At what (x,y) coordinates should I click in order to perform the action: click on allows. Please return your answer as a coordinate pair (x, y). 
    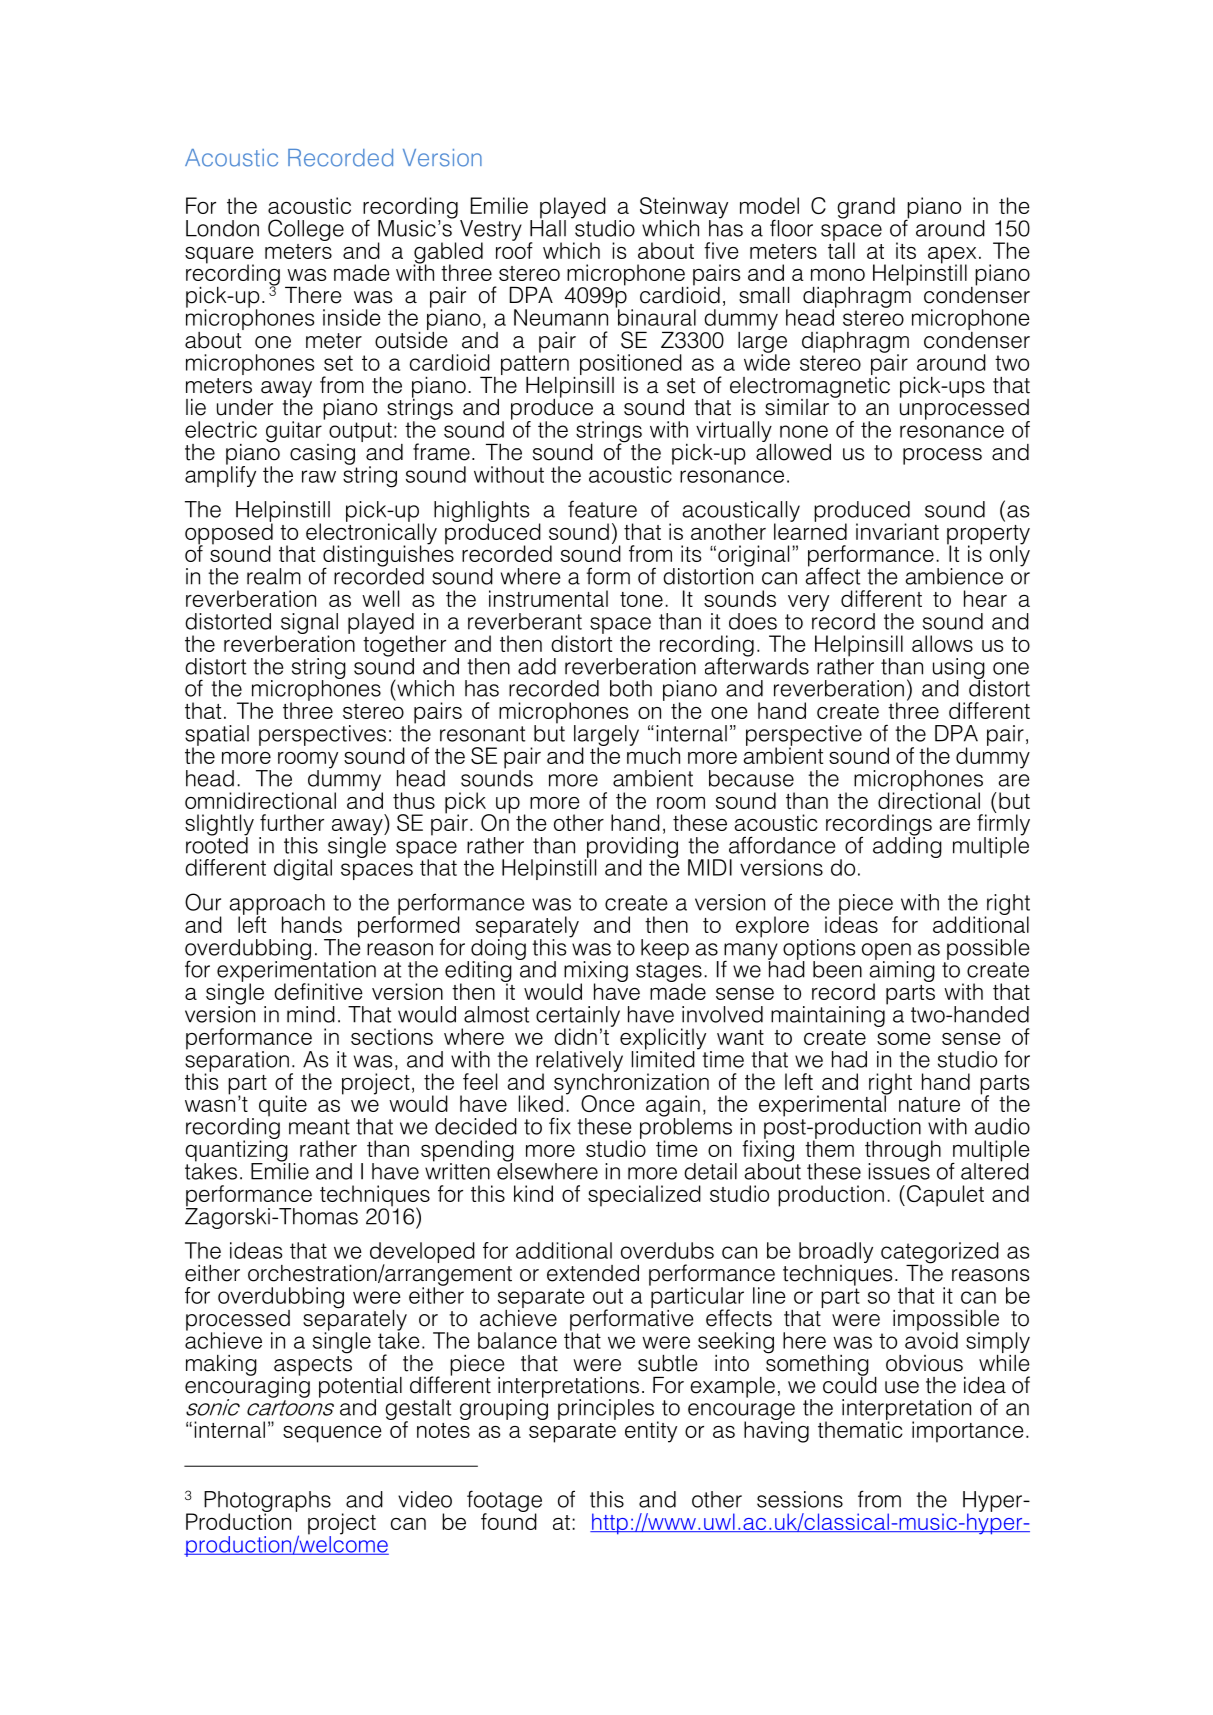
    Looking at the image, I should click on (942, 643).
